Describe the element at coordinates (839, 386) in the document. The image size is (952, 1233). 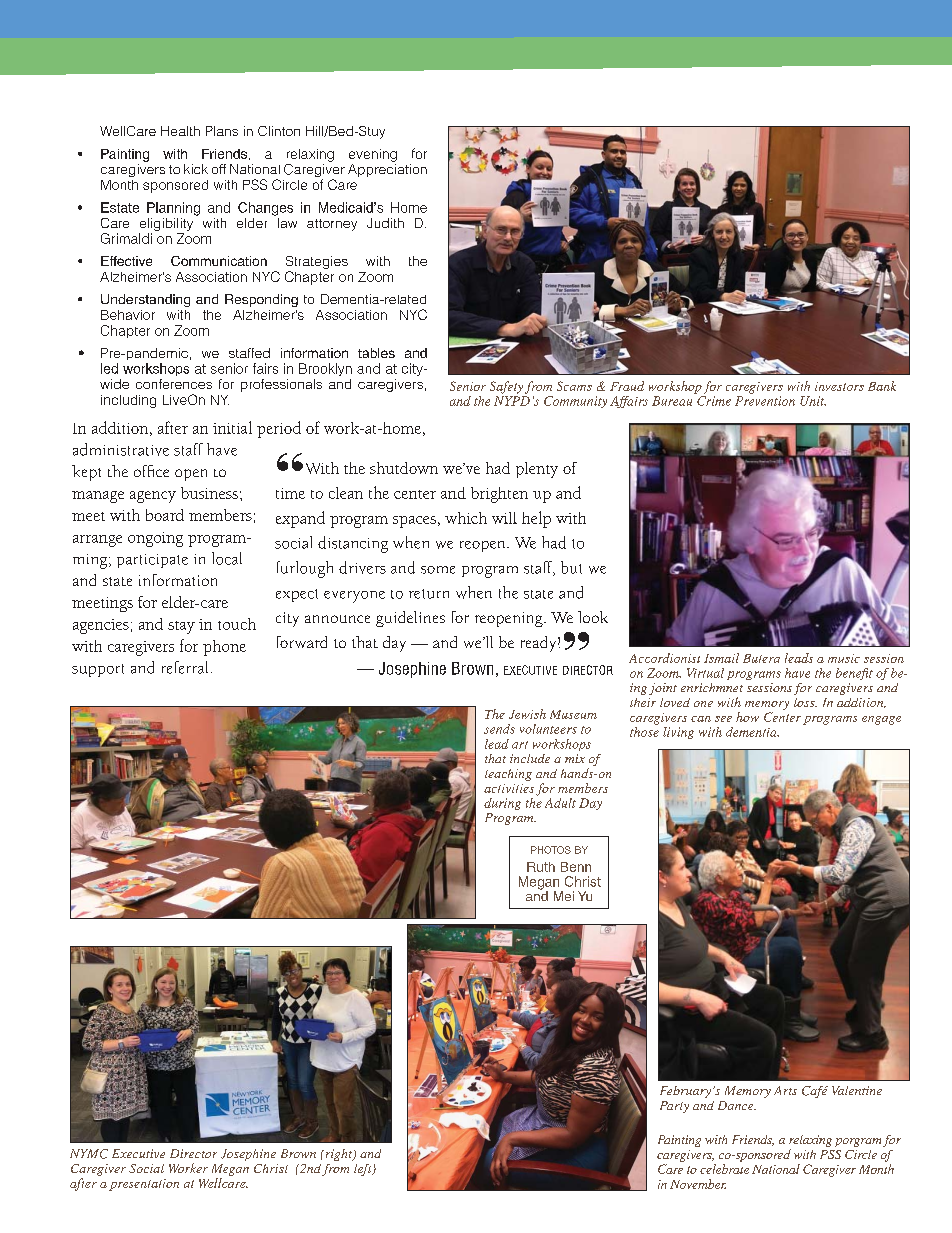
I see `investors` at that location.
